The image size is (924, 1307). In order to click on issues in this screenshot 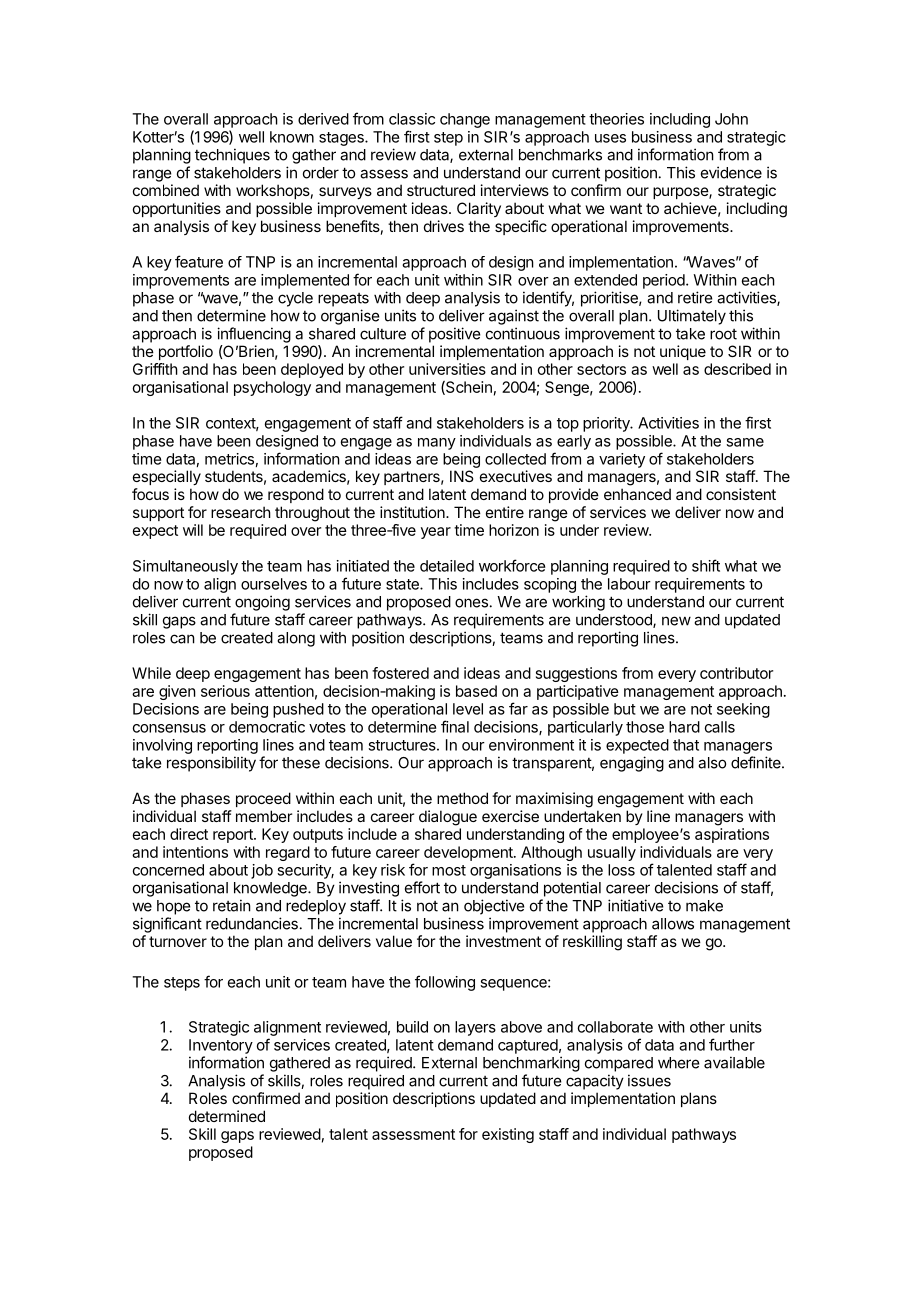, I will do `click(649, 1080)`.
